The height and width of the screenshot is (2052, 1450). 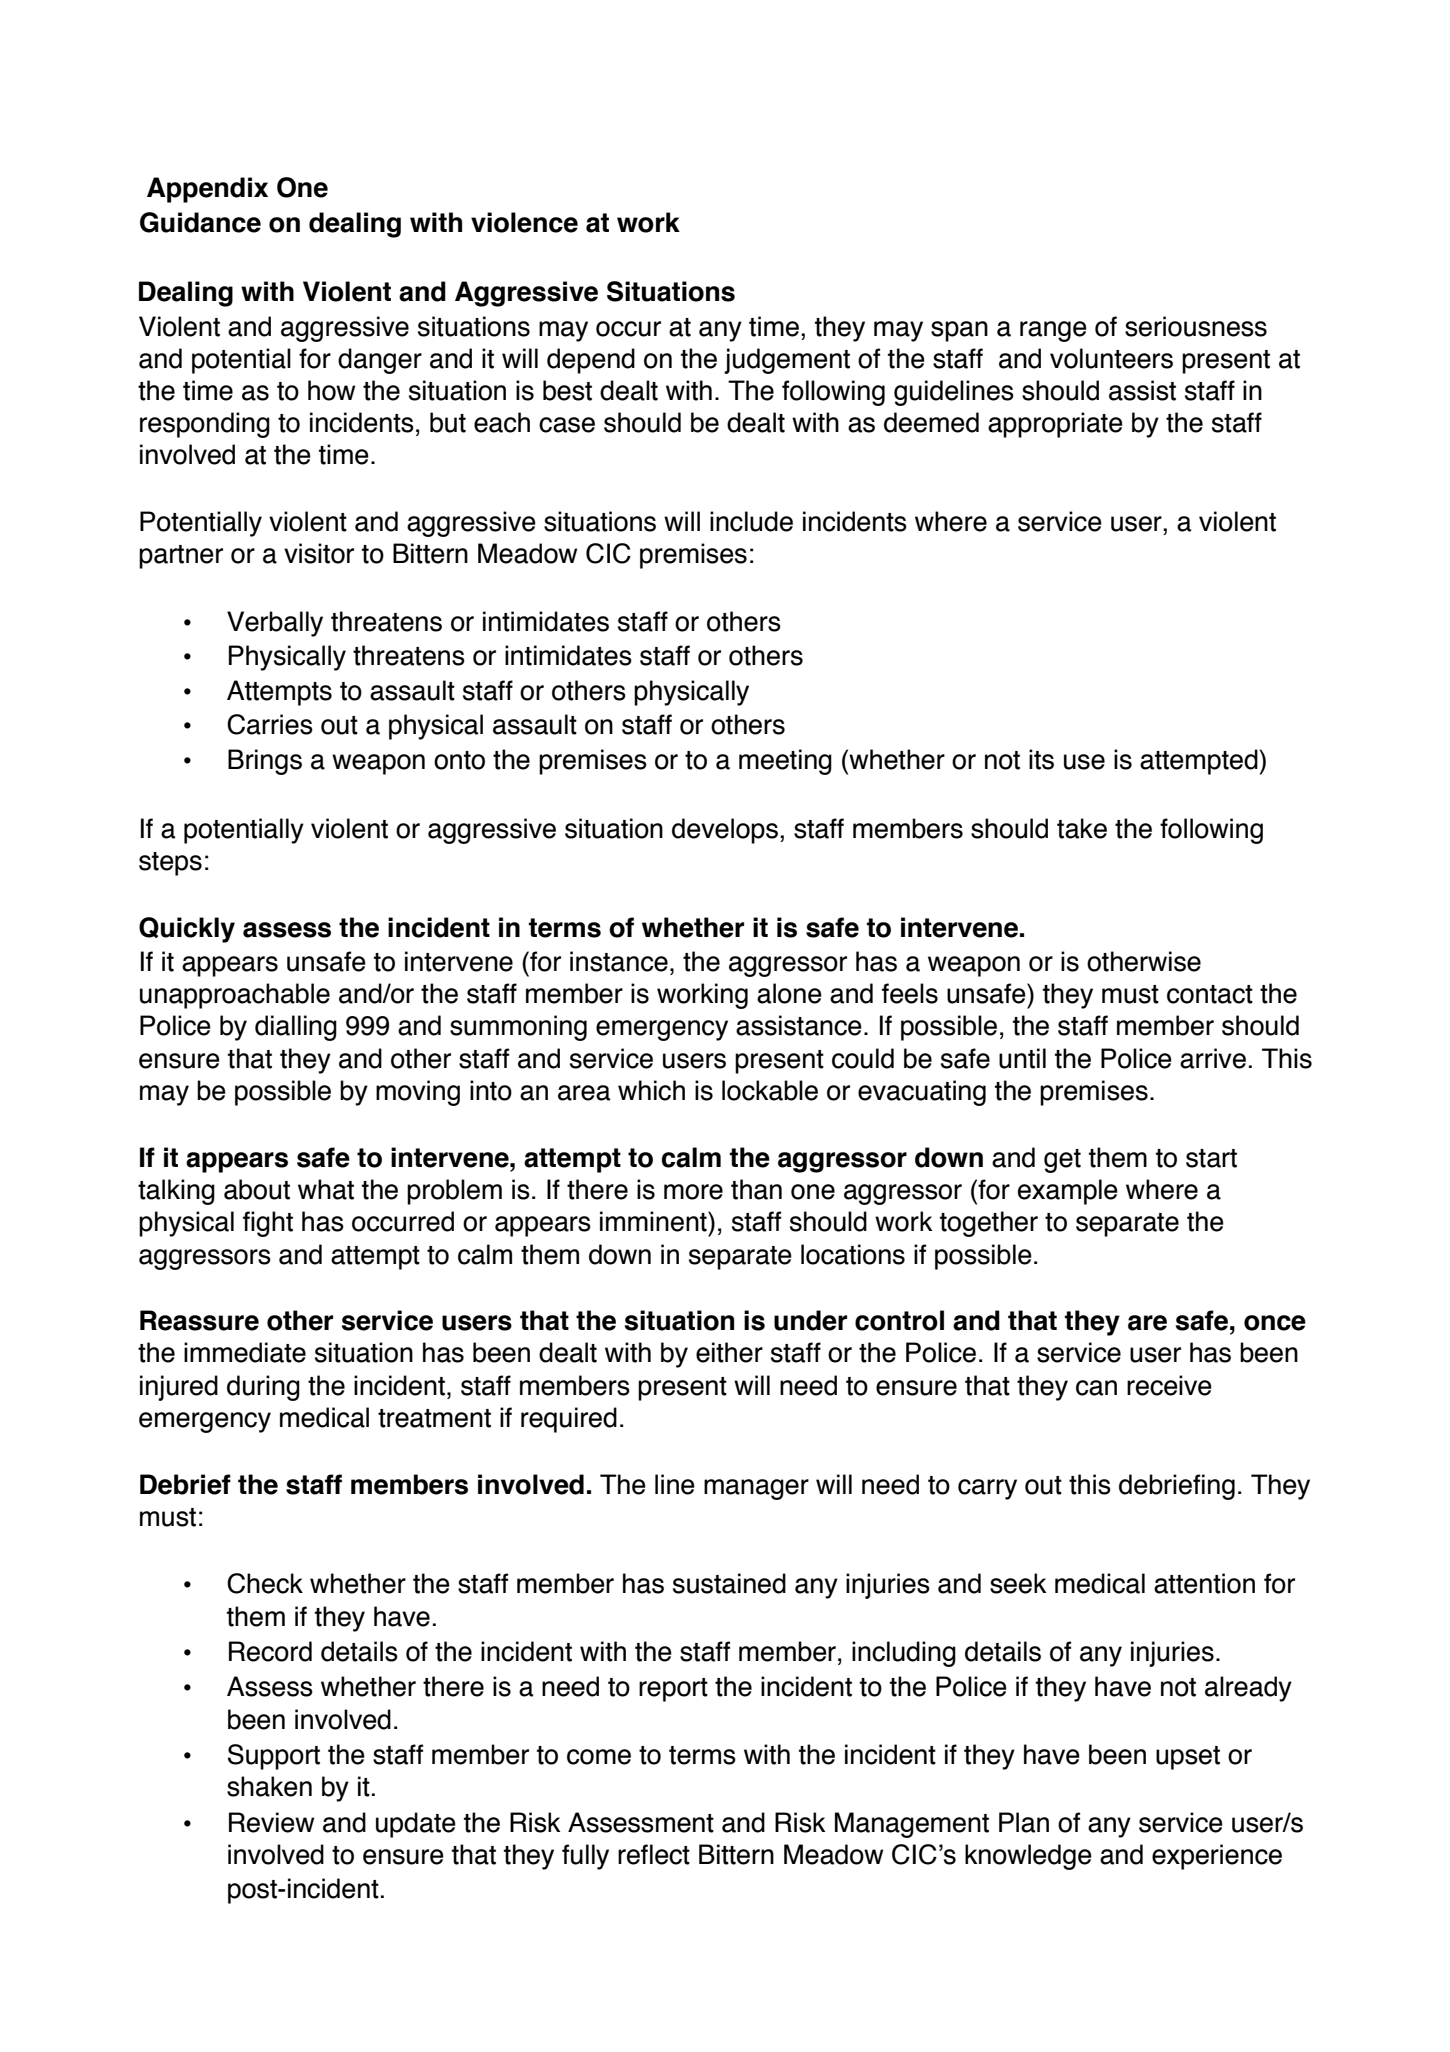 What do you see at coordinates (200, 222) in the screenshot?
I see `Guidance` at bounding box center [200, 222].
